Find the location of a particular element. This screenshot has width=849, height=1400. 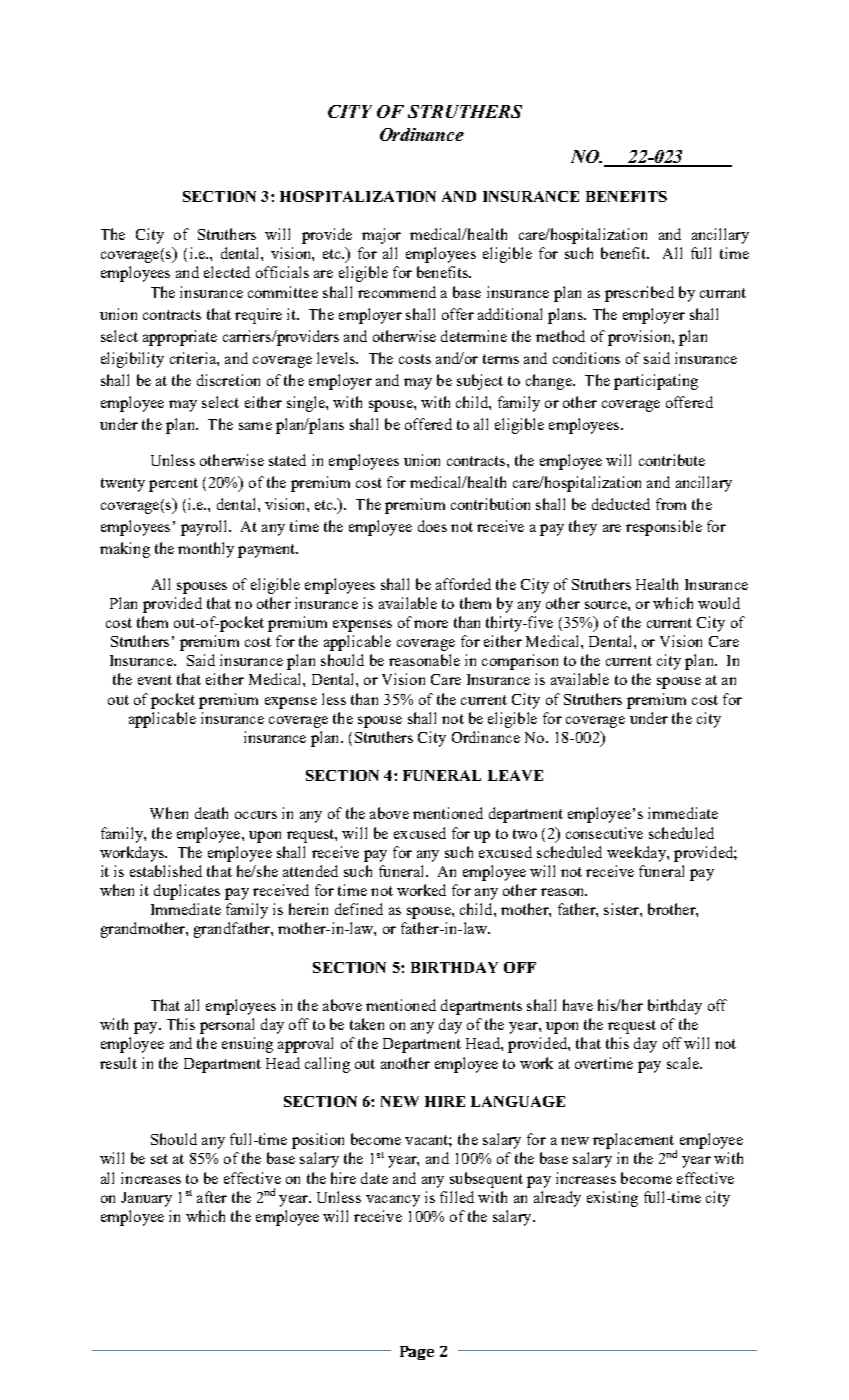

Page is located at coordinates (417, 1353).
